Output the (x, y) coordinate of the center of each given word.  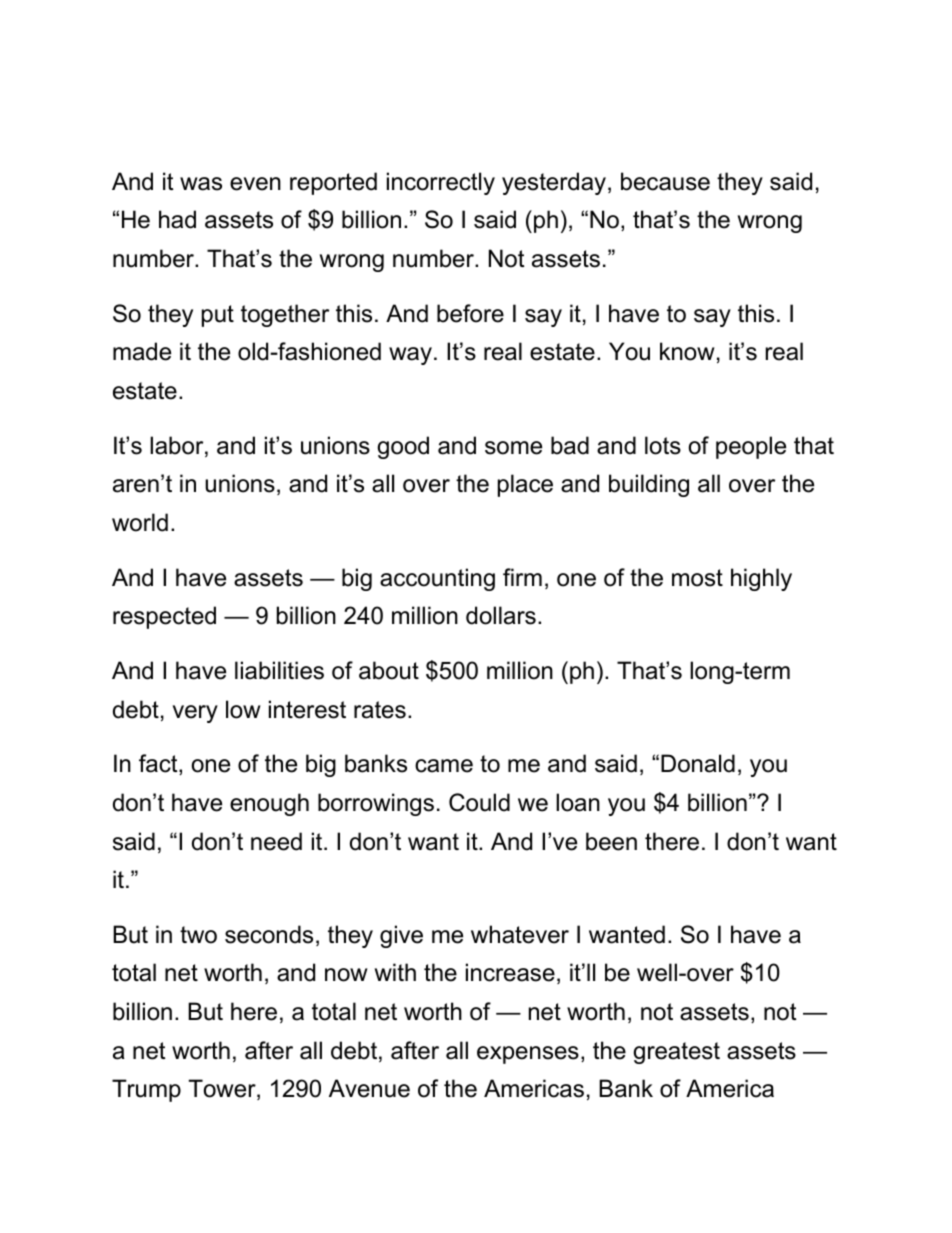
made (142, 351)
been (611, 841)
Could (479, 802)
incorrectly (441, 183)
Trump (146, 1090)
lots (663, 445)
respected (164, 617)
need (276, 841)
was (201, 184)
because (665, 181)
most (697, 578)
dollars (501, 615)
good (403, 447)
